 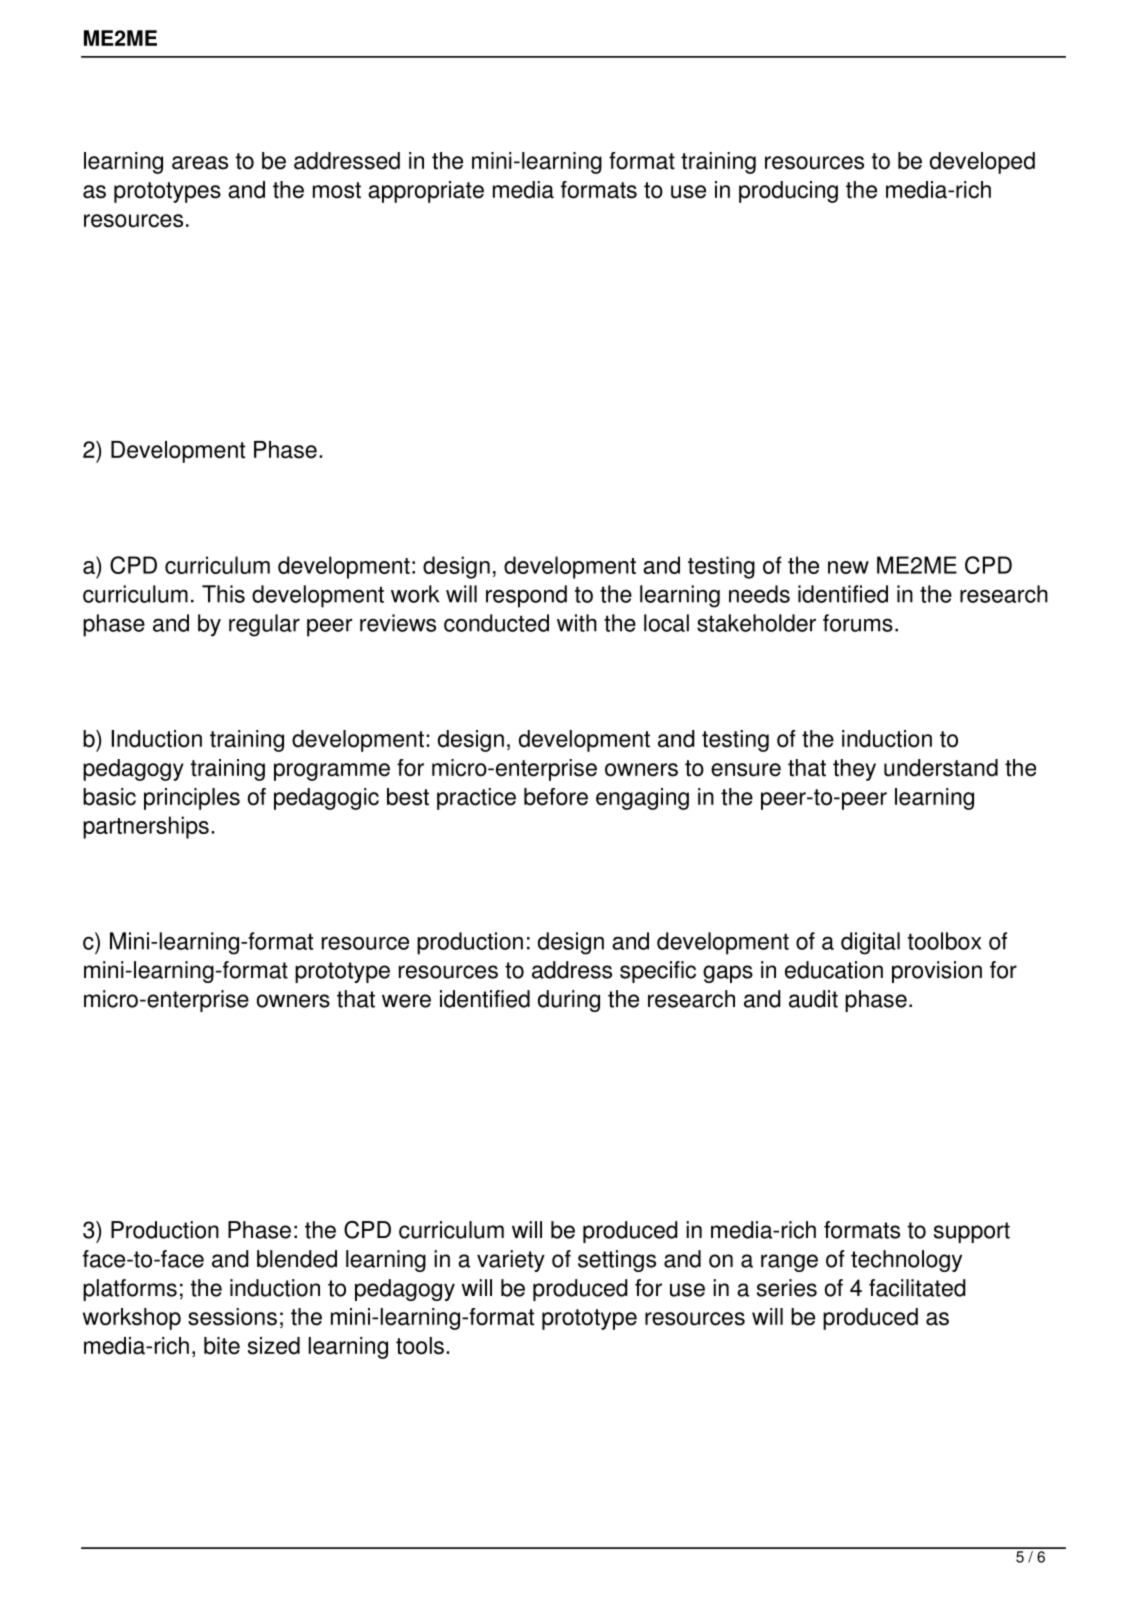 I want to click on audit, so click(x=813, y=999).
